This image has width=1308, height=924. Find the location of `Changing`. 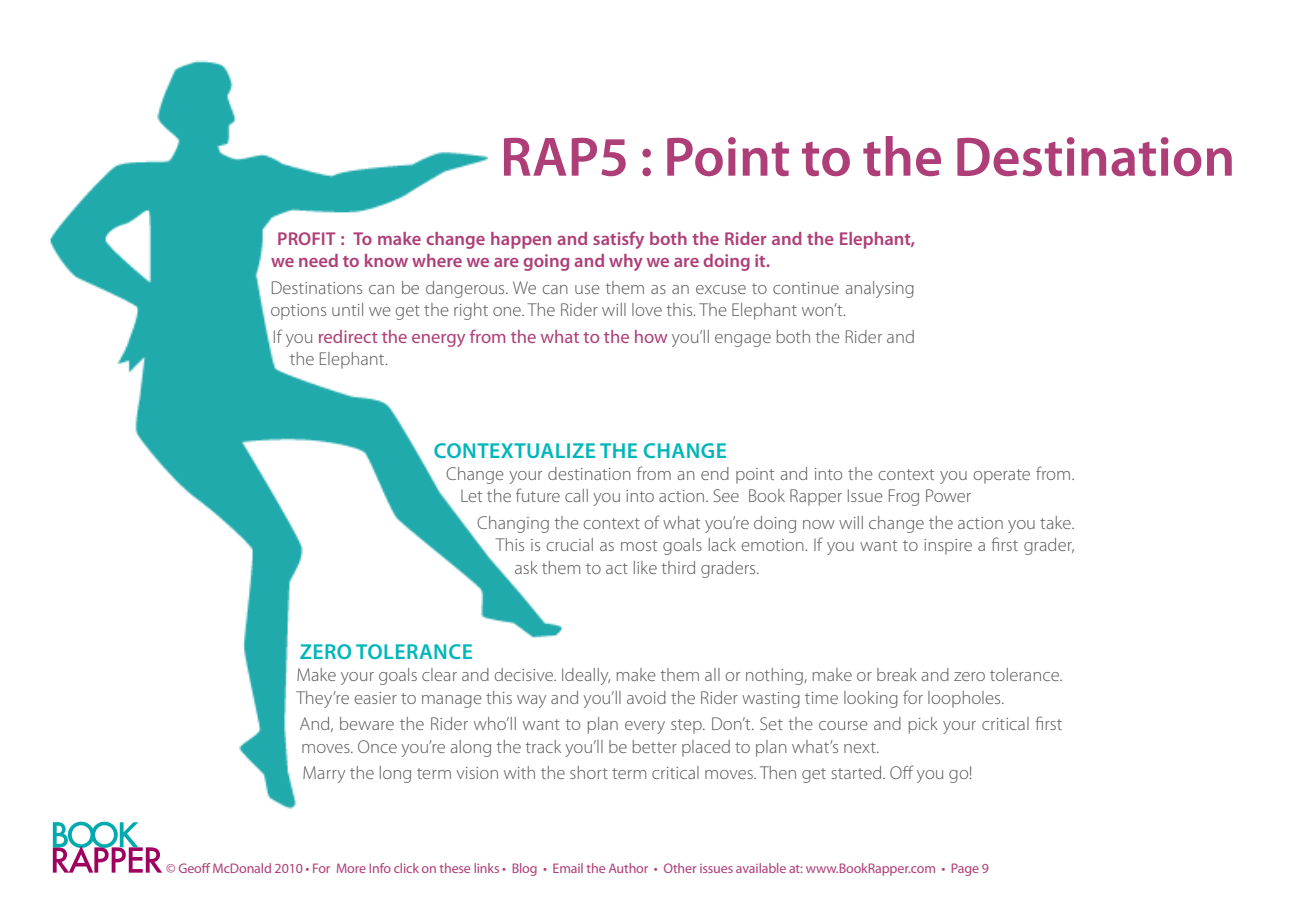

Changing is located at coordinates (513, 524).
